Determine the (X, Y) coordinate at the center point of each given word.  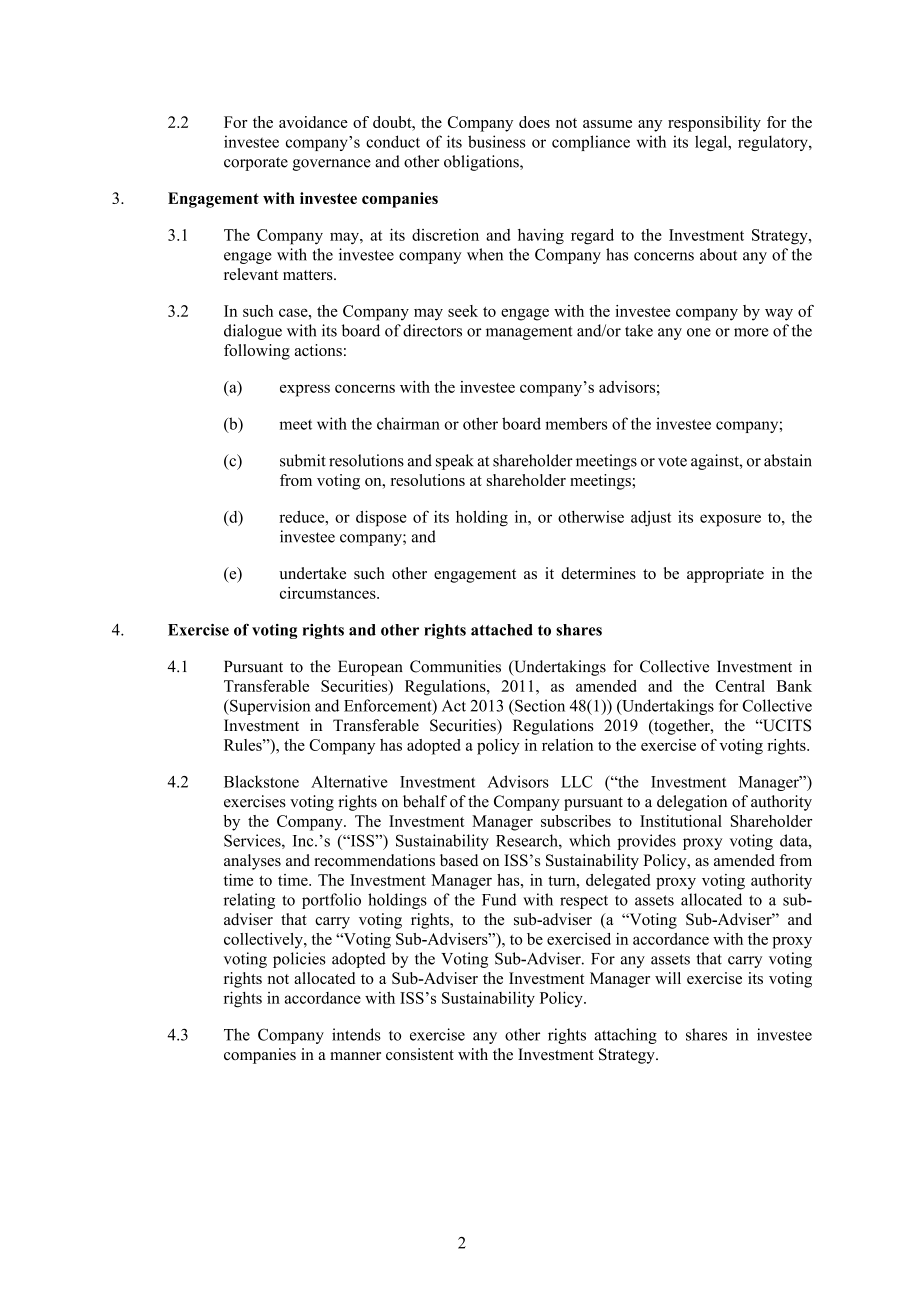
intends (356, 1034)
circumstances (329, 593)
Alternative (349, 781)
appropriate (725, 575)
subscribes (576, 821)
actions (318, 350)
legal (712, 143)
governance (332, 165)
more (751, 332)
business (497, 141)
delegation (692, 803)
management (529, 333)
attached (502, 630)
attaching (625, 1036)
